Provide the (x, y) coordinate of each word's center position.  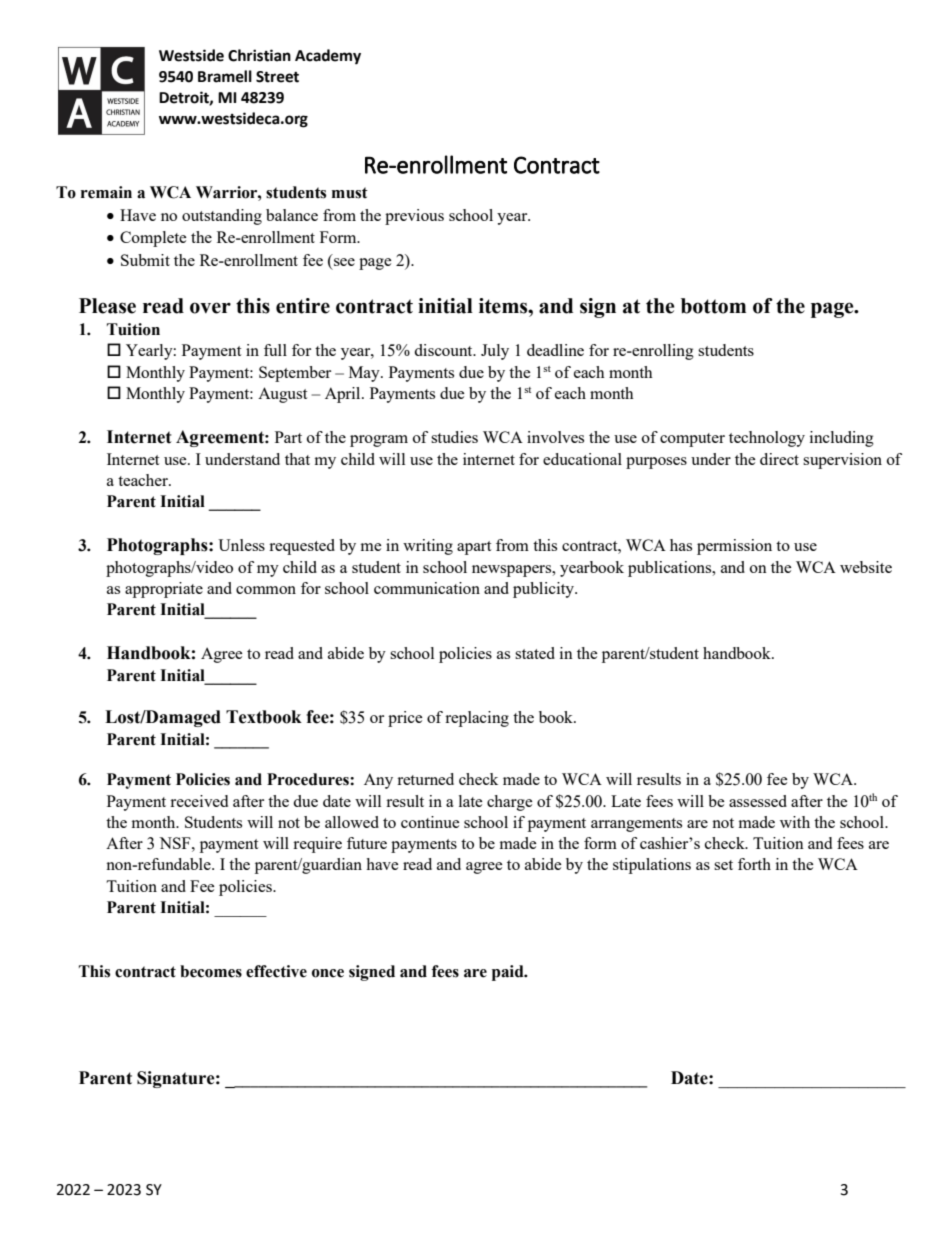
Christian (259, 55)
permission (734, 547)
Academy (328, 57)
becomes (211, 971)
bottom (713, 306)
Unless (241, 545)
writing (428, 547)
